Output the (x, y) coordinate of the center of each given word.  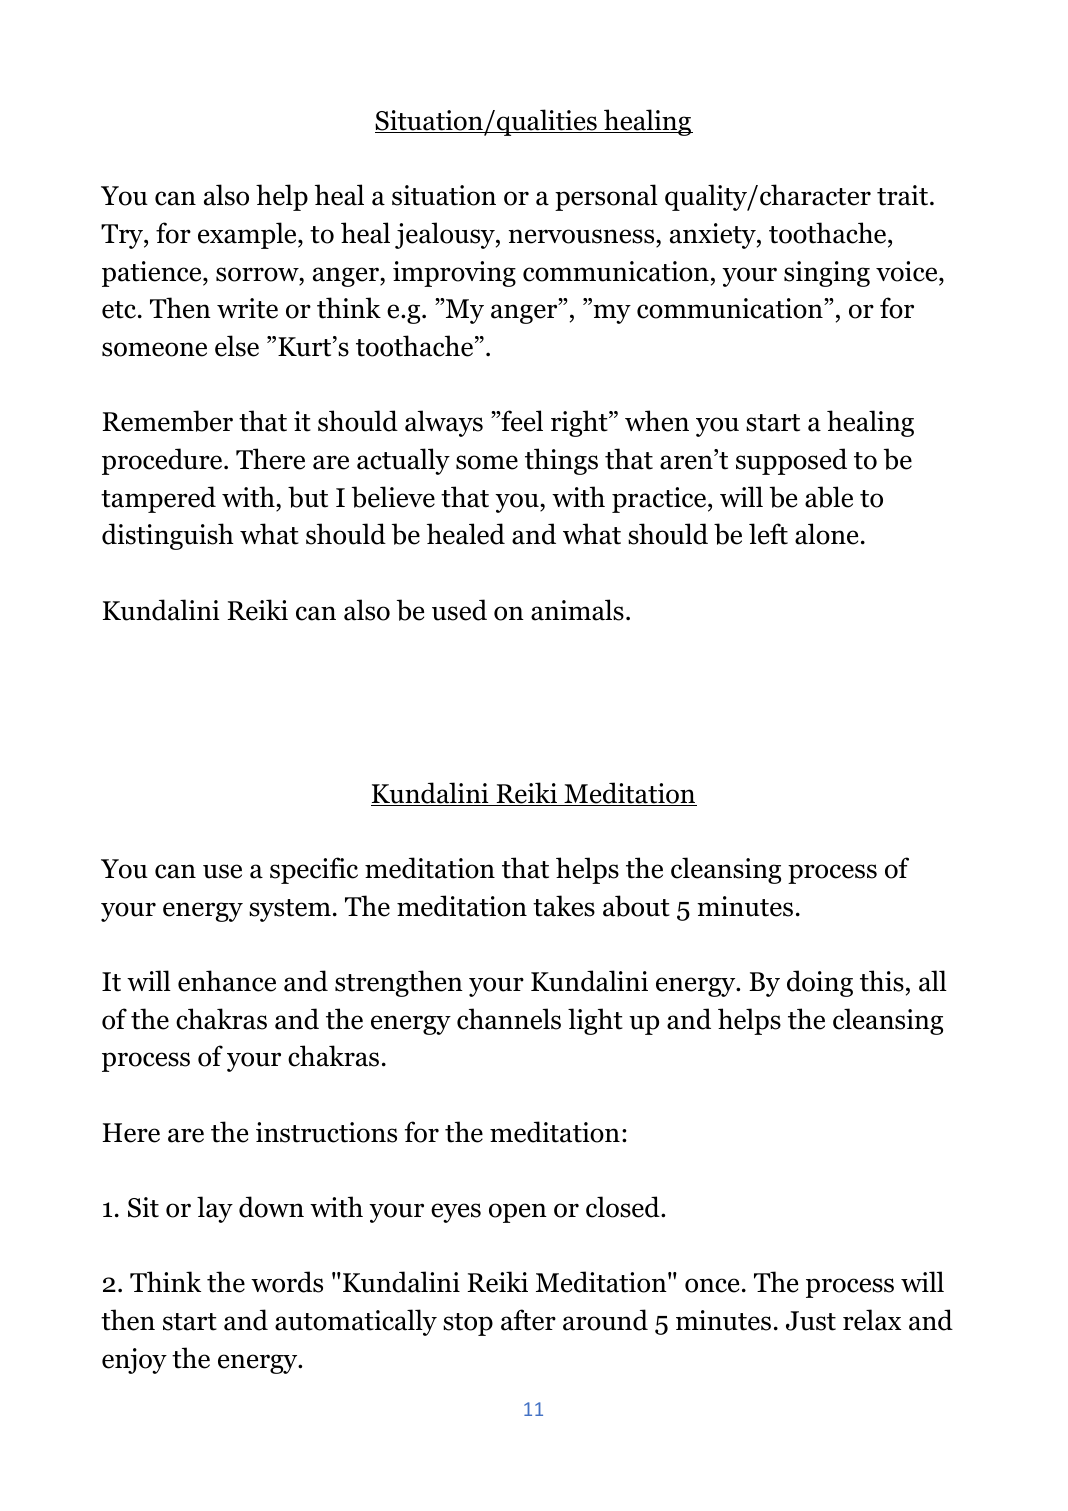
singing (827, 274)
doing (820, 983)
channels (509, 1019)
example (248, 235)
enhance (227, 981)
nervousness (581, 236)
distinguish (168, 536)
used (459, 610)
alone (826, 534)
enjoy (134, 1361)
